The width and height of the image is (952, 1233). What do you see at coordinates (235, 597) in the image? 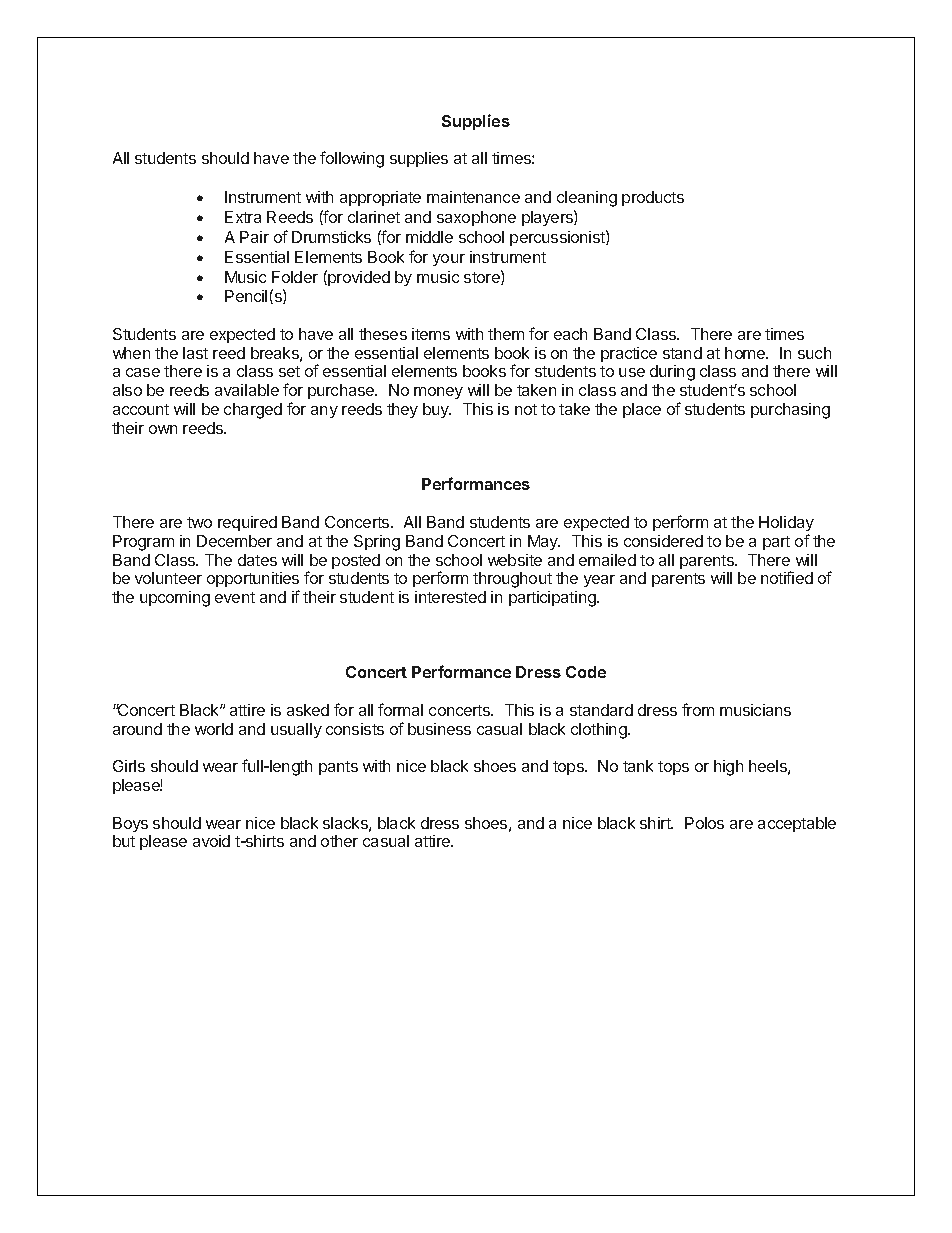
I see `event` at bounding box center [235, 597].
